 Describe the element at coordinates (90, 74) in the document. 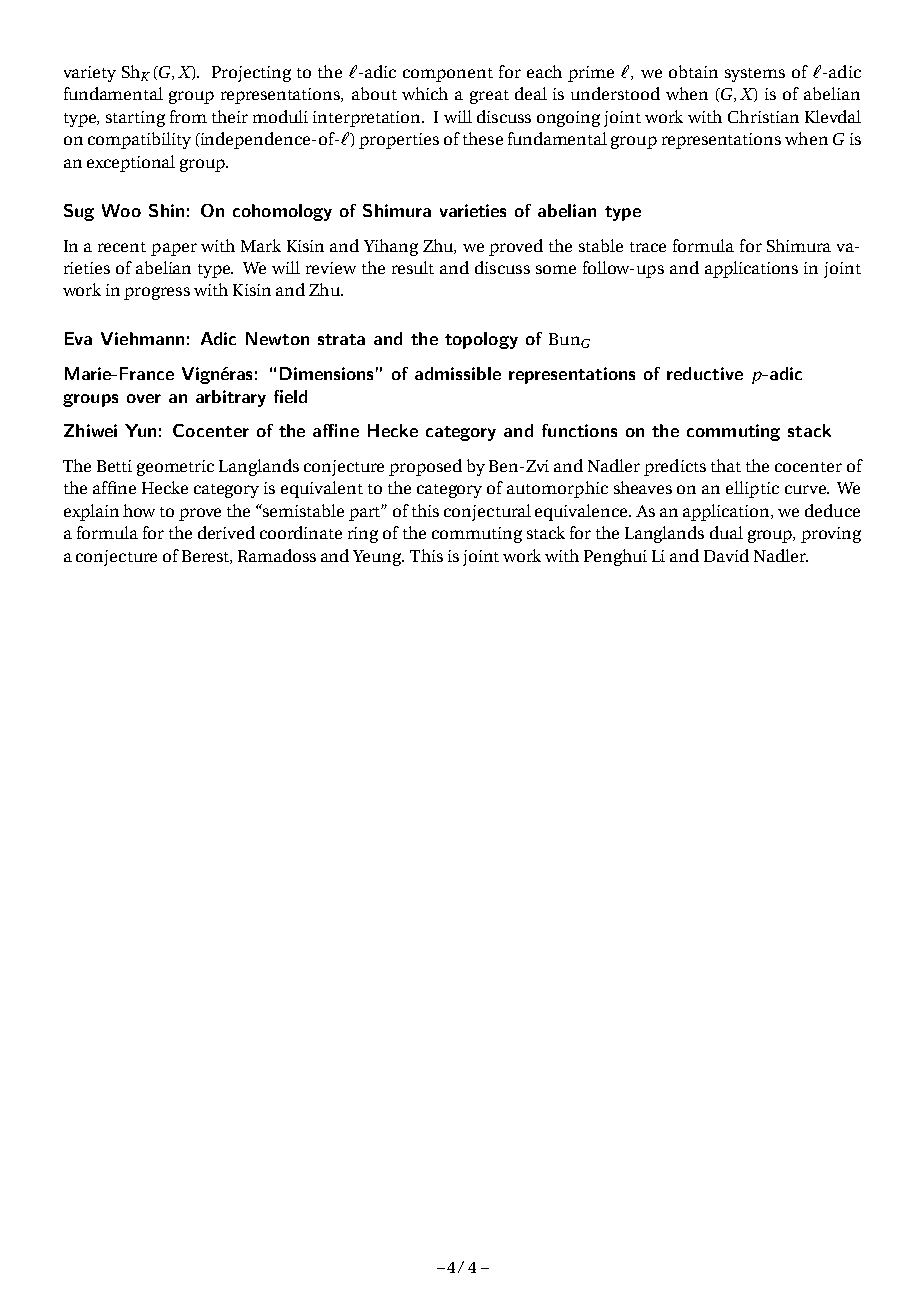

I see `variety` at that location.
